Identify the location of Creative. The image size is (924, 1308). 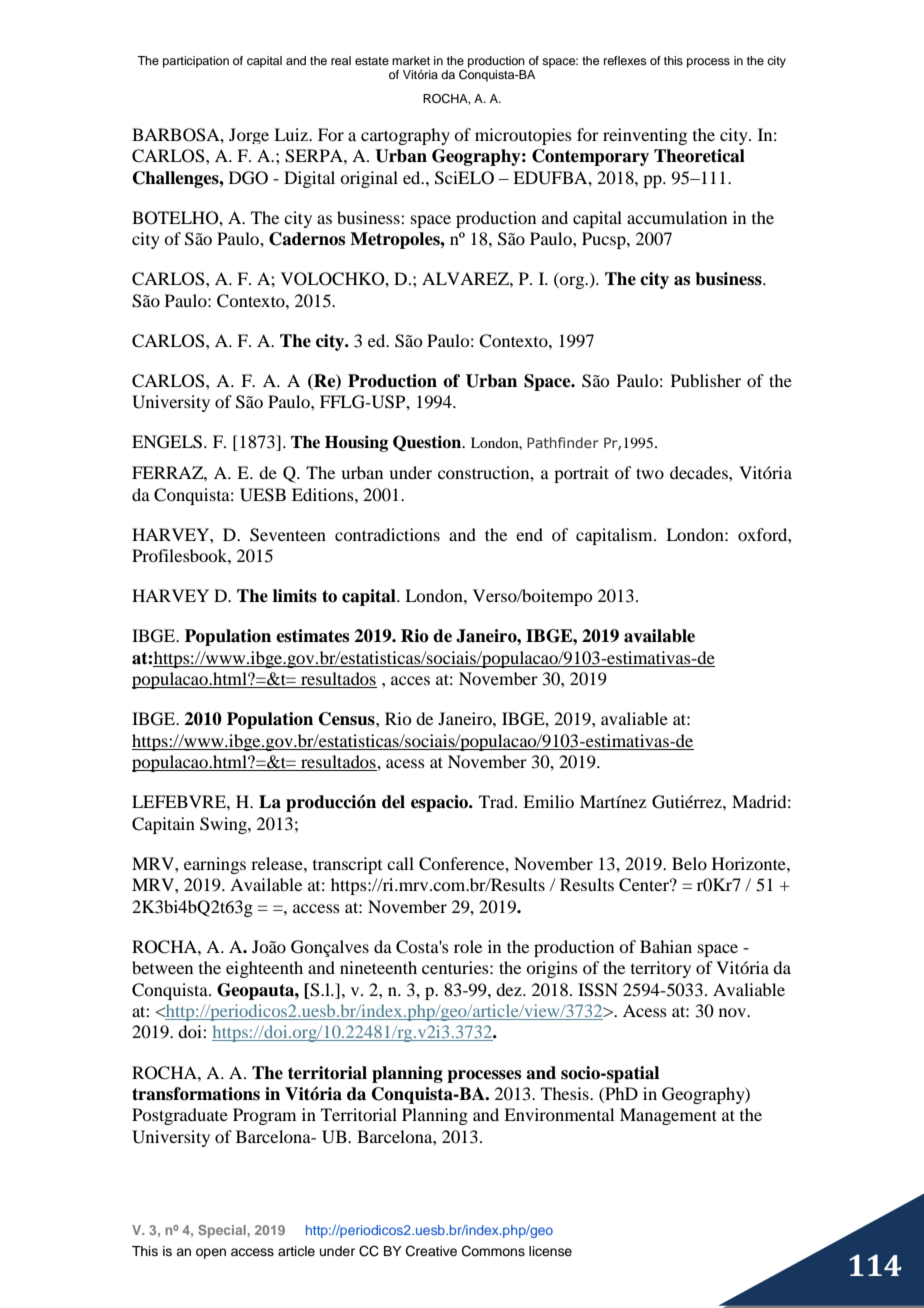
(431, 1251).
